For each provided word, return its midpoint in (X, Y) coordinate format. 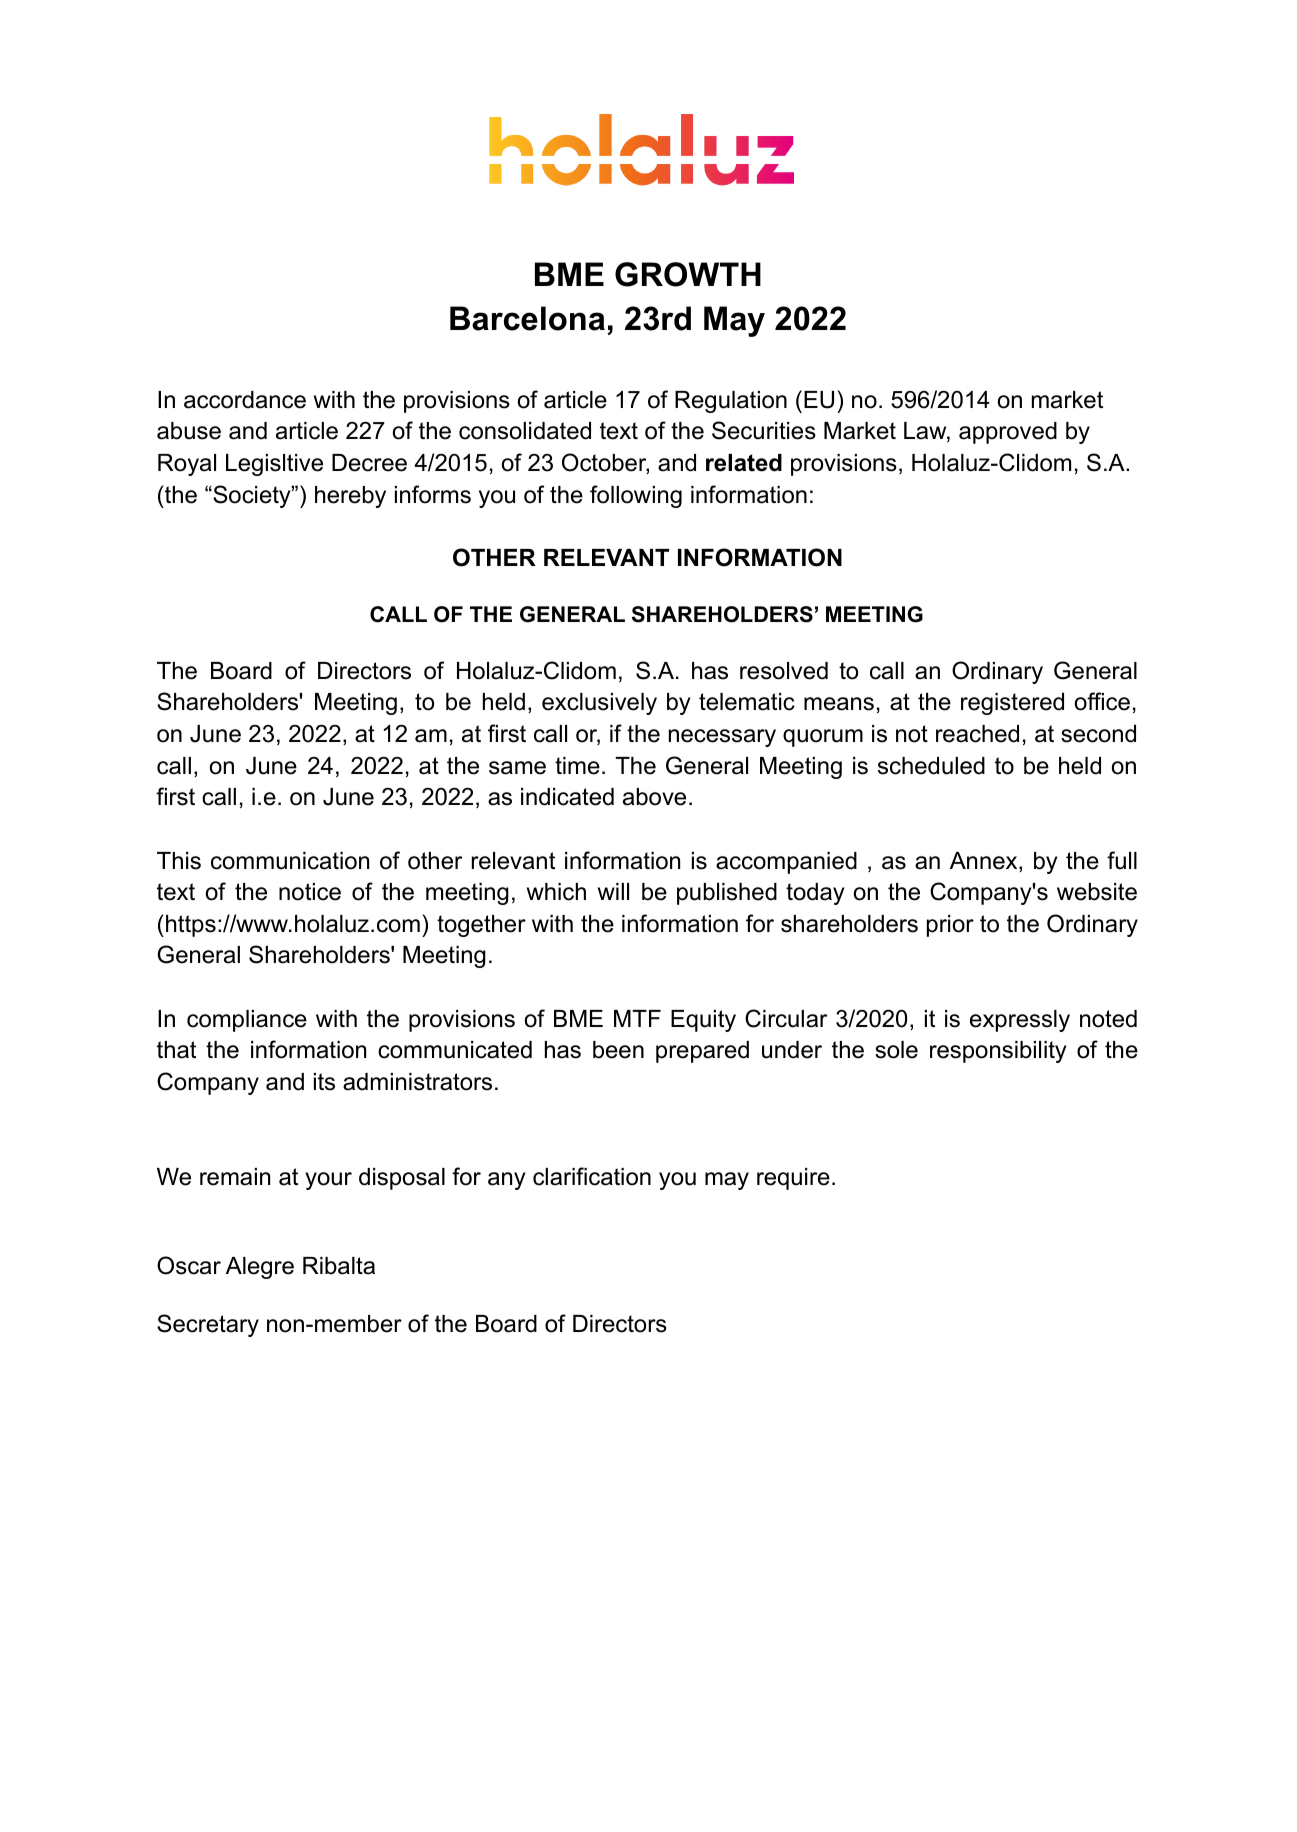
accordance (245, 400)
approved (1008, 433)
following (636, 496)
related (744, 463)
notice (310, 892)
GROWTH (688, 274)
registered (1012, 704)
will (613, 891)
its (324, 1082)
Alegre (260, 1268)
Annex (985, 862)
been (618, 1050)
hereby (350, 497)
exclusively (599, 704)
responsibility (998, 1052)
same (517, 768)
